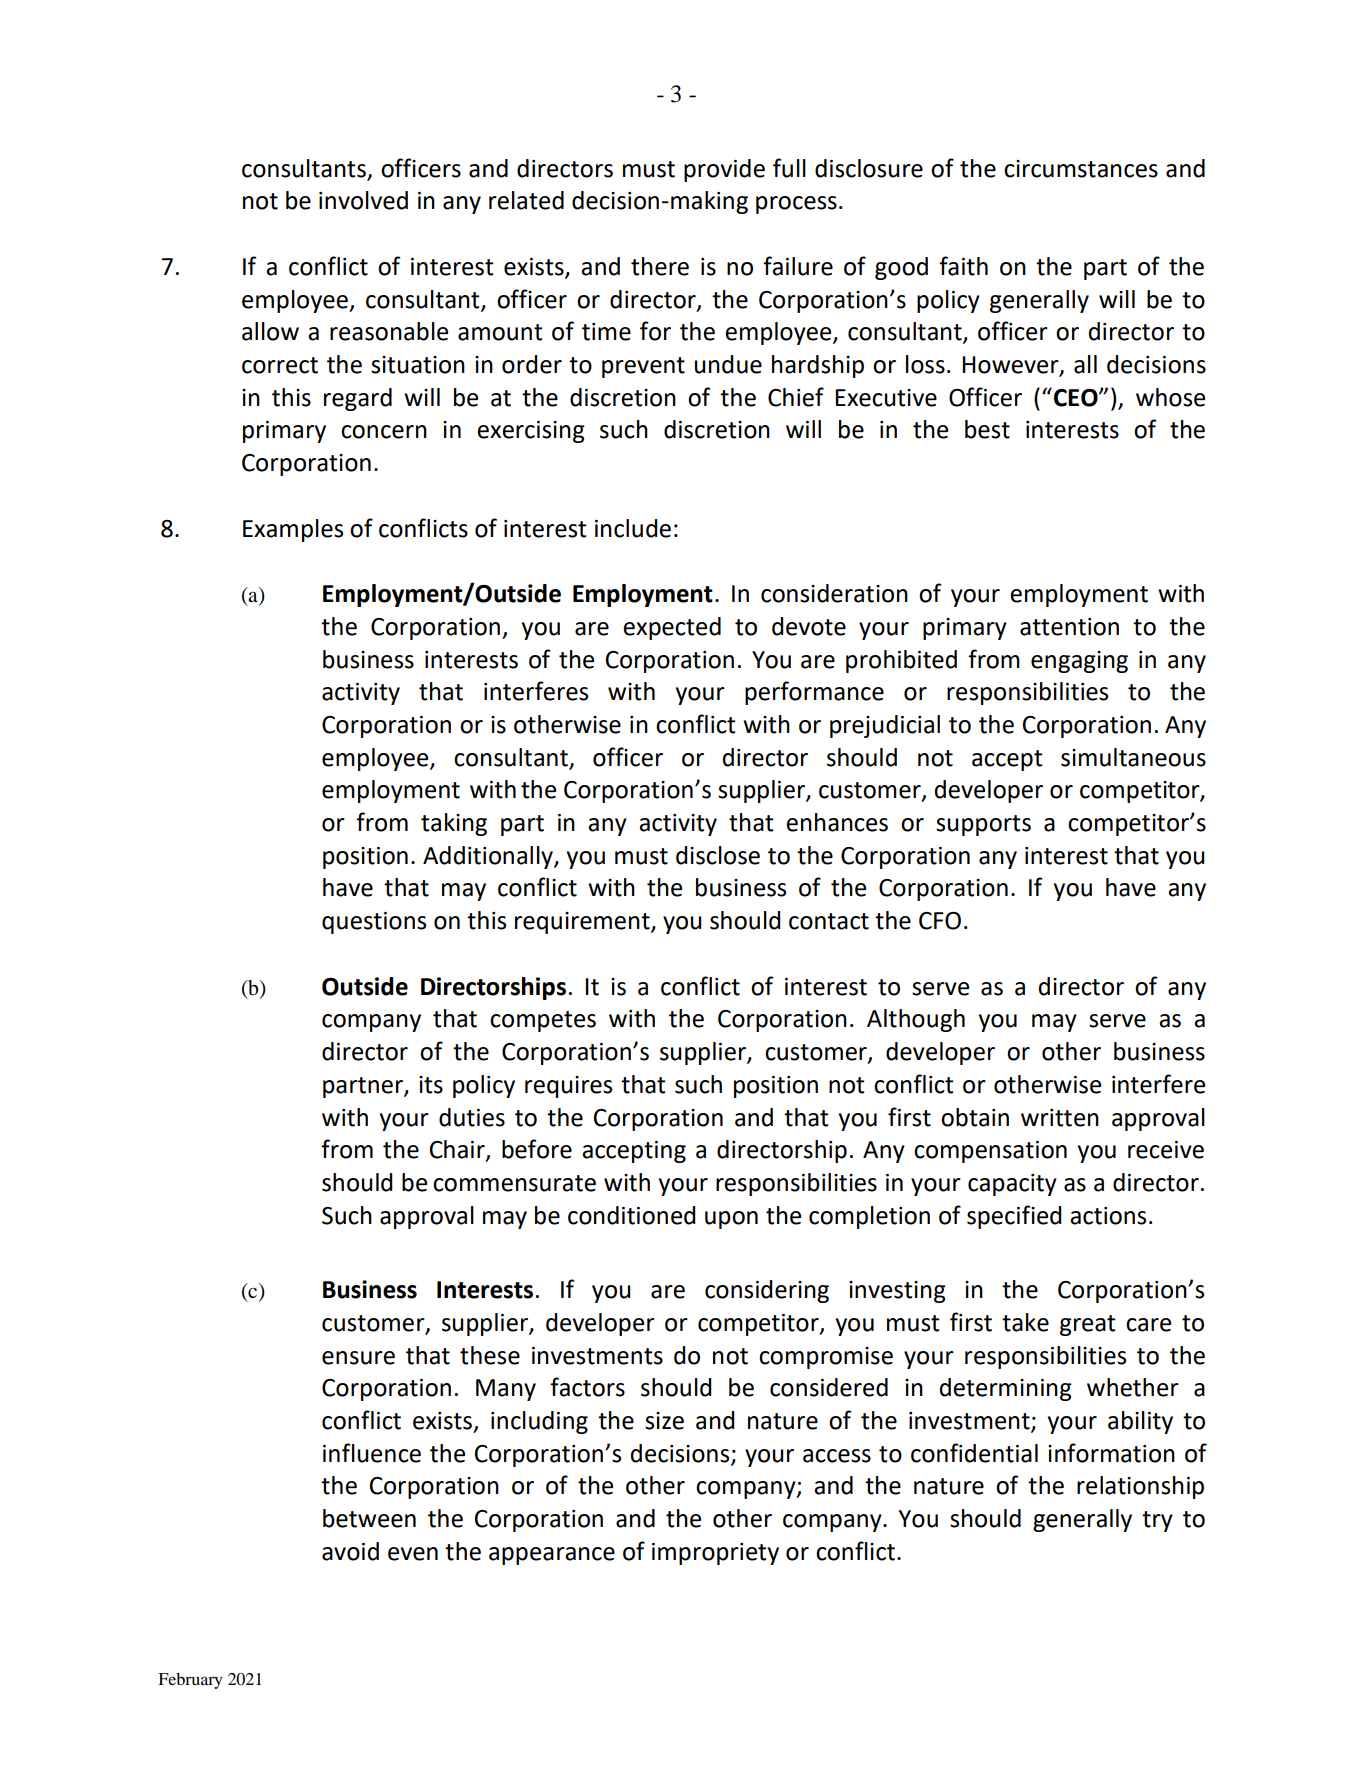  What do you see at coordinates (458, 1150) in the document?
I see `Chair` at bounding box center [458, 1150].
